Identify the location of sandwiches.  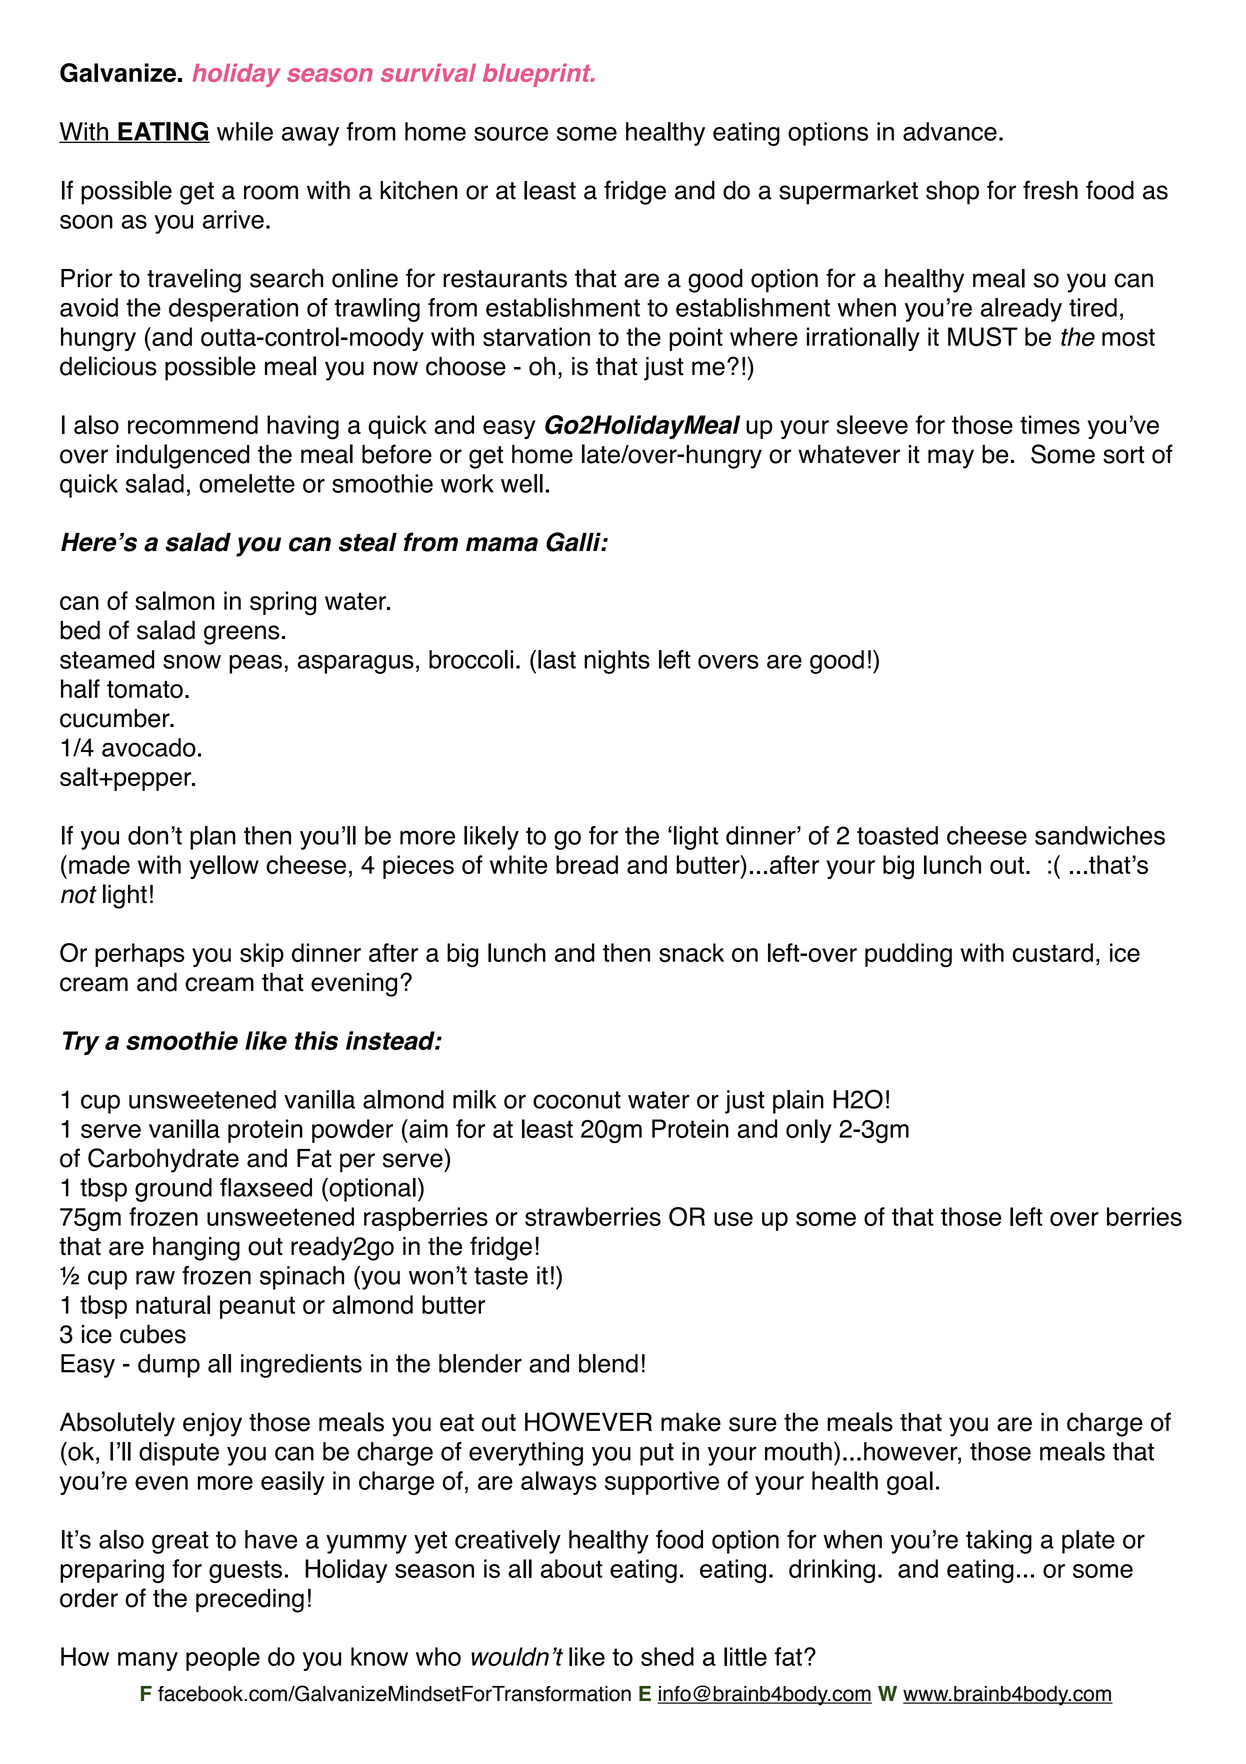
(1100, 835).
